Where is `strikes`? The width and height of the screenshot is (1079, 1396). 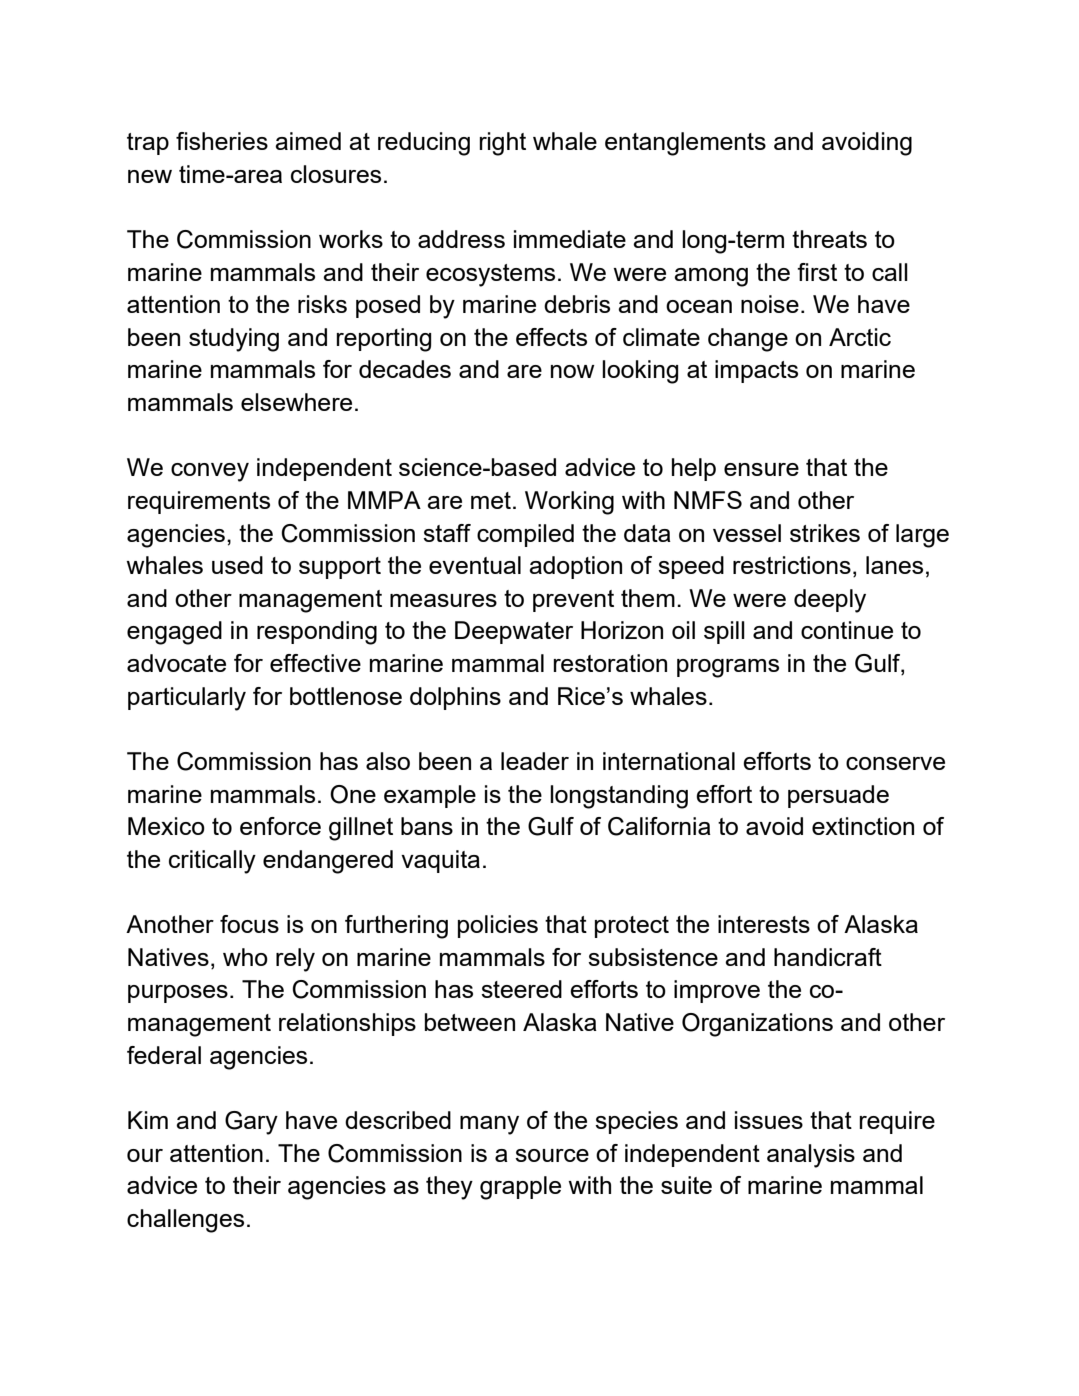
strikes is located at coordinates (825, 533).
